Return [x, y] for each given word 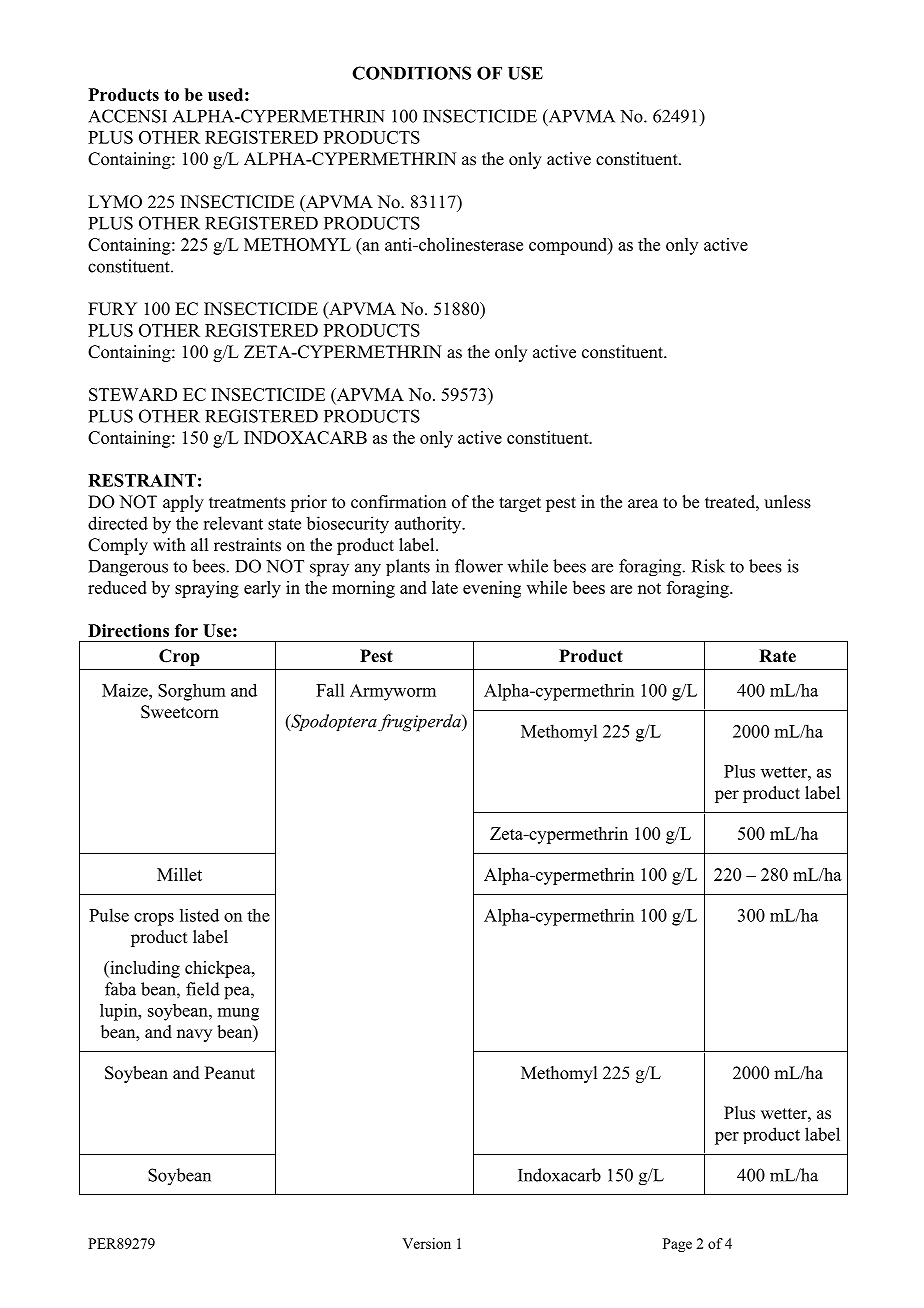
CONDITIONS [411, 73]
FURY [112, 309]
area [643, 504]
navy [194, 1035]
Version [426, 1243]
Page [677, 1245]
